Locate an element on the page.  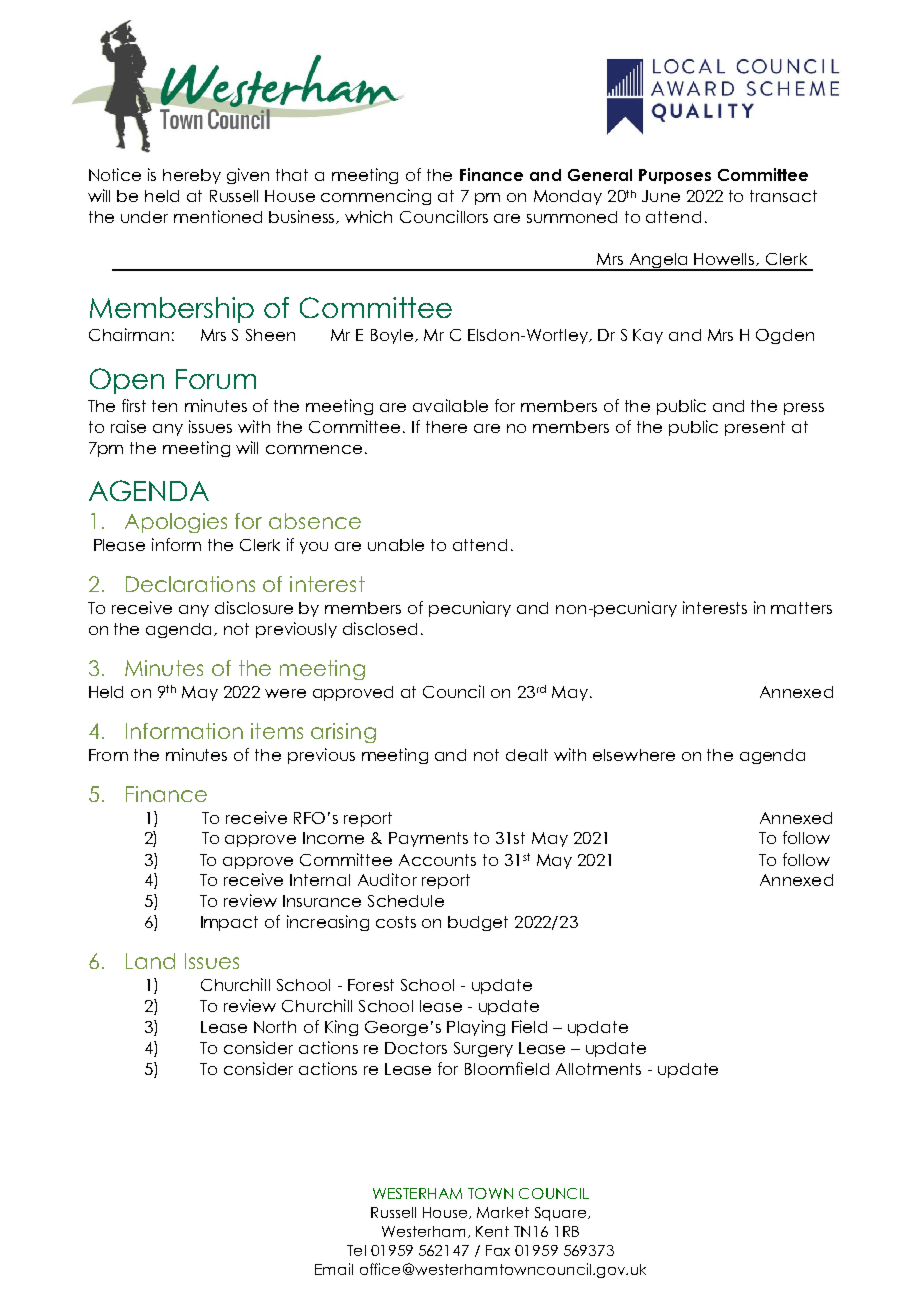
elsewhere is located at coordinates (634, 755).
